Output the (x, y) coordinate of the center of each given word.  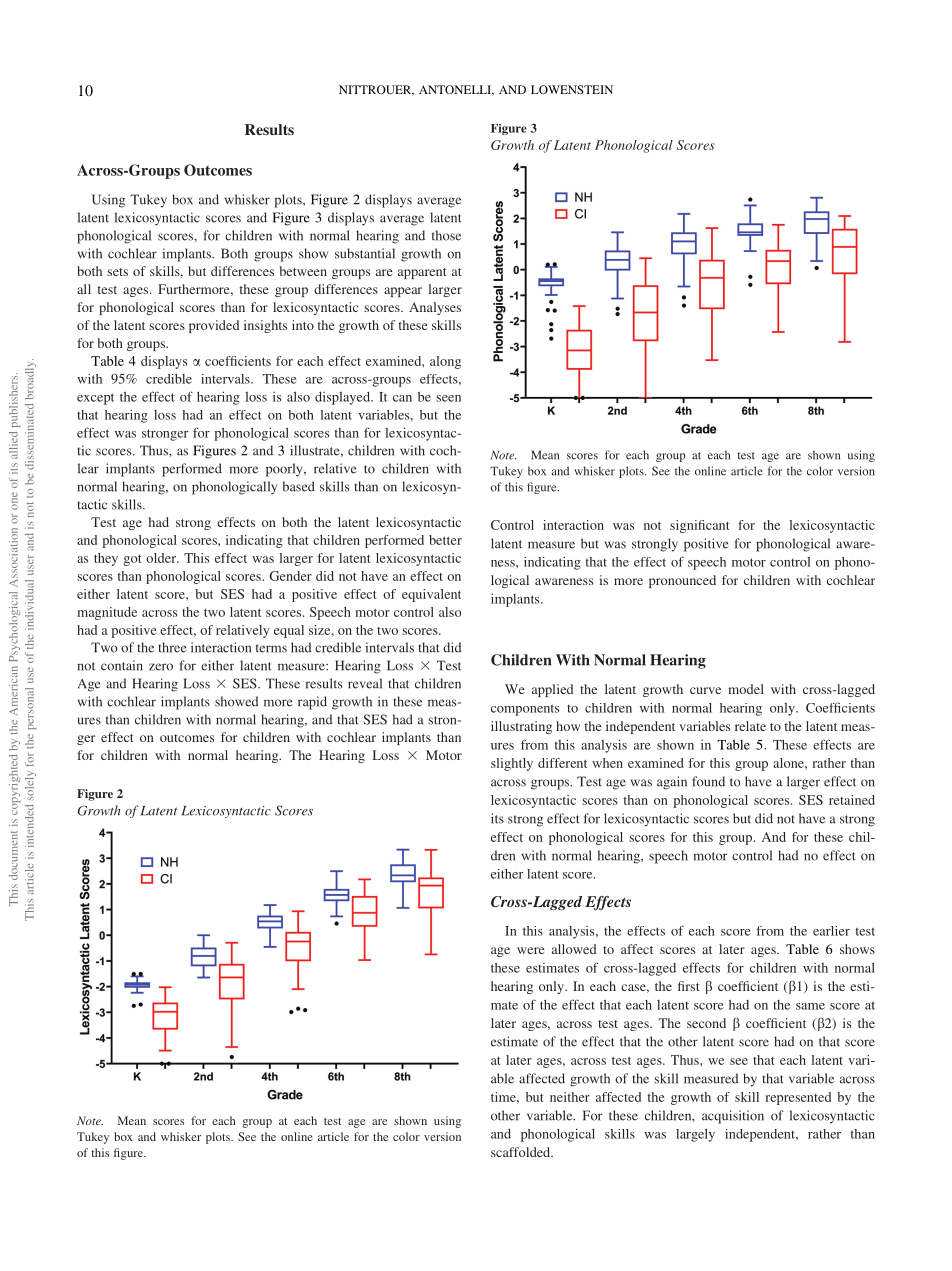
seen (448, 398)
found (708, 781)
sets (117, 272)
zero (161, 667)
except (95, 399)
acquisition (733, 1117)
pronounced (682, 581)
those (446, 235)
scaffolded (522, 1152)
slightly (512, 764)
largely (695, 1135)
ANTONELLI (456, 90)
